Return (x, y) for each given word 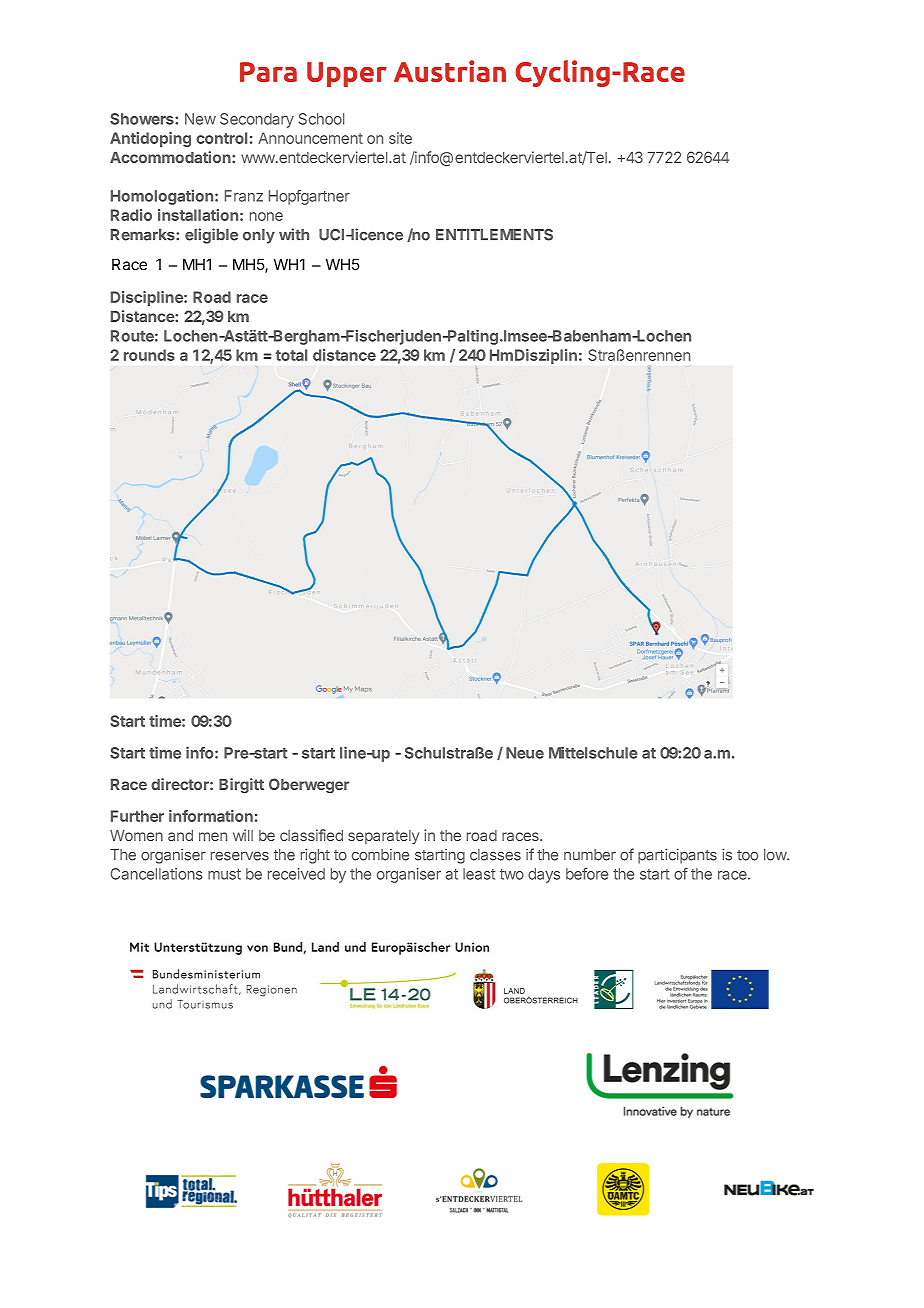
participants (677, 856)
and (180, 835)
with (294, 234)
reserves (240, 856)
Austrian (450, 71)
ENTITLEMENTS (494, 235)
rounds (149, 355)
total (291, 355)
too (747, 855)
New (200, 119)
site (400, 138)
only (259, 236)
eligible (211, 236)
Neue (525, 753)
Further (137, 816)
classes (495, 855)
